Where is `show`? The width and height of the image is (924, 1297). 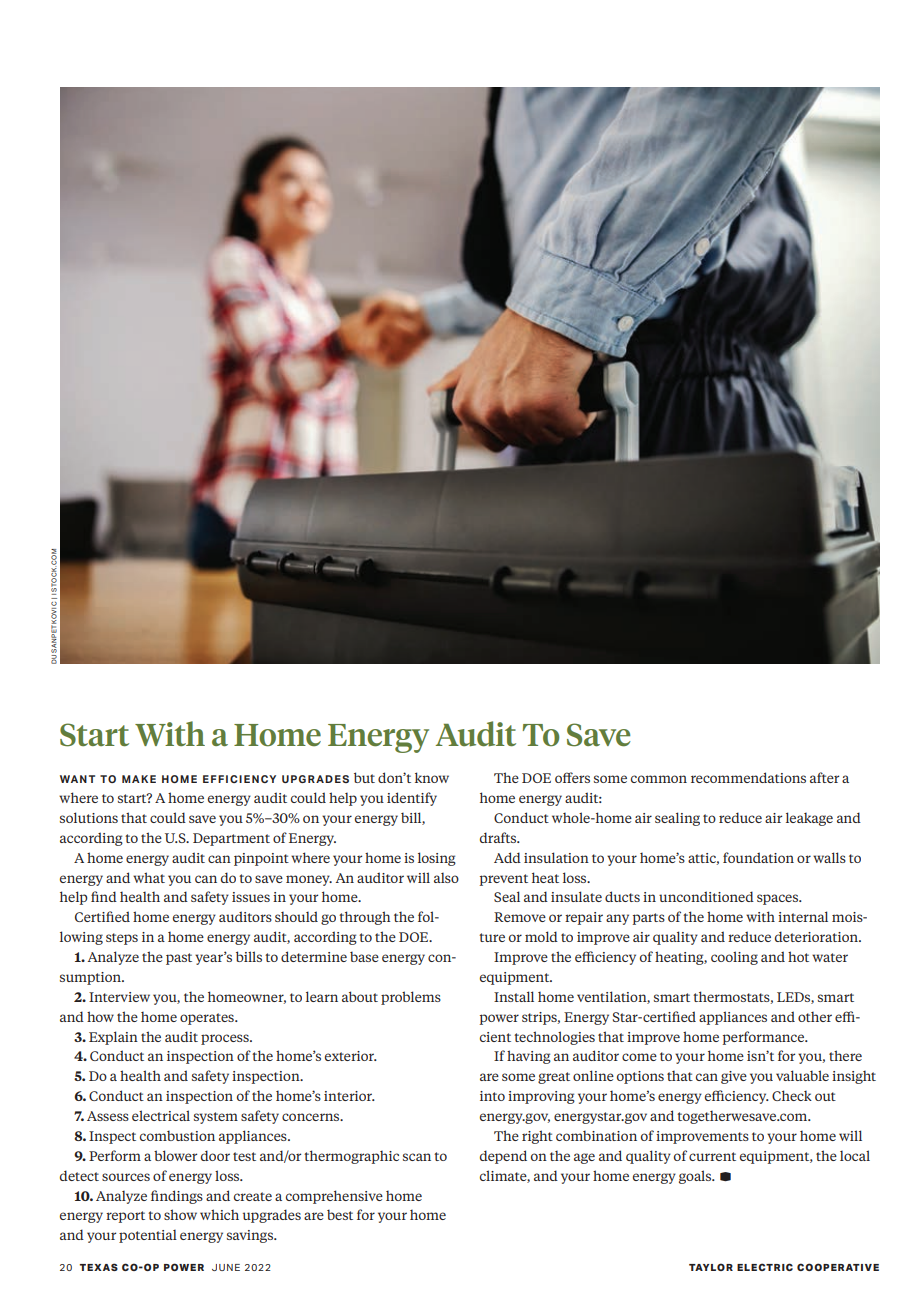
show is located at coordinates (180, 1214).
